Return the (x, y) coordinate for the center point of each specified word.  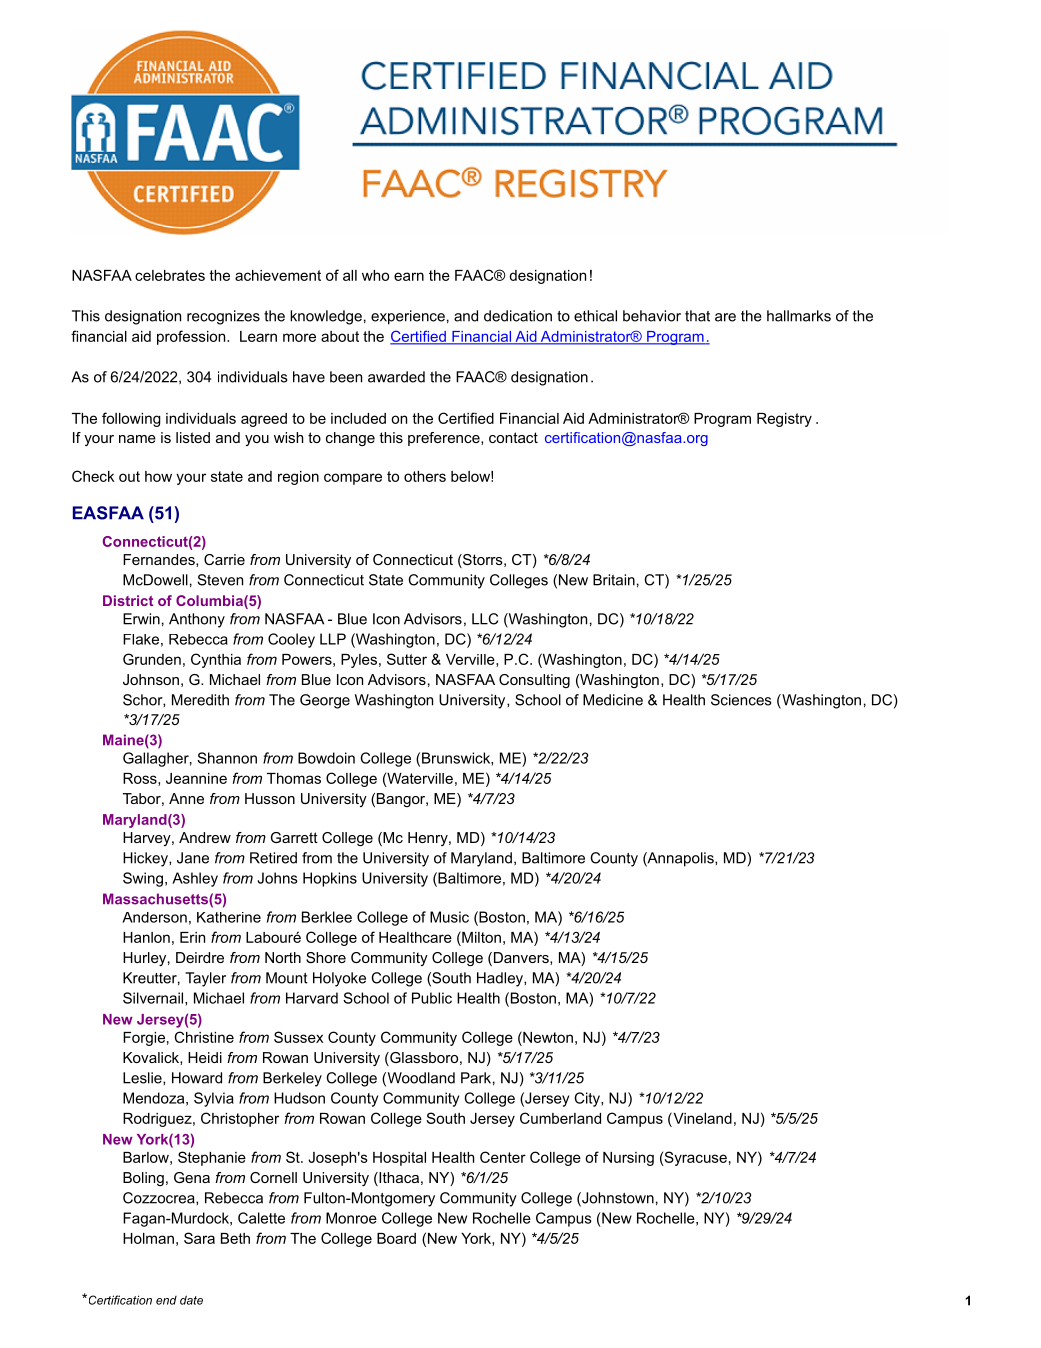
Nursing (628, 1159)
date (191, 1300)
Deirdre (200, 957)
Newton (547, 1037)
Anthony (197, 620)
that (697, 316)
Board (396, 1238)
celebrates (170, 275)
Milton (480, 937)
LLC (485, 619)
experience (408, 317)
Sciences (741, 700)
